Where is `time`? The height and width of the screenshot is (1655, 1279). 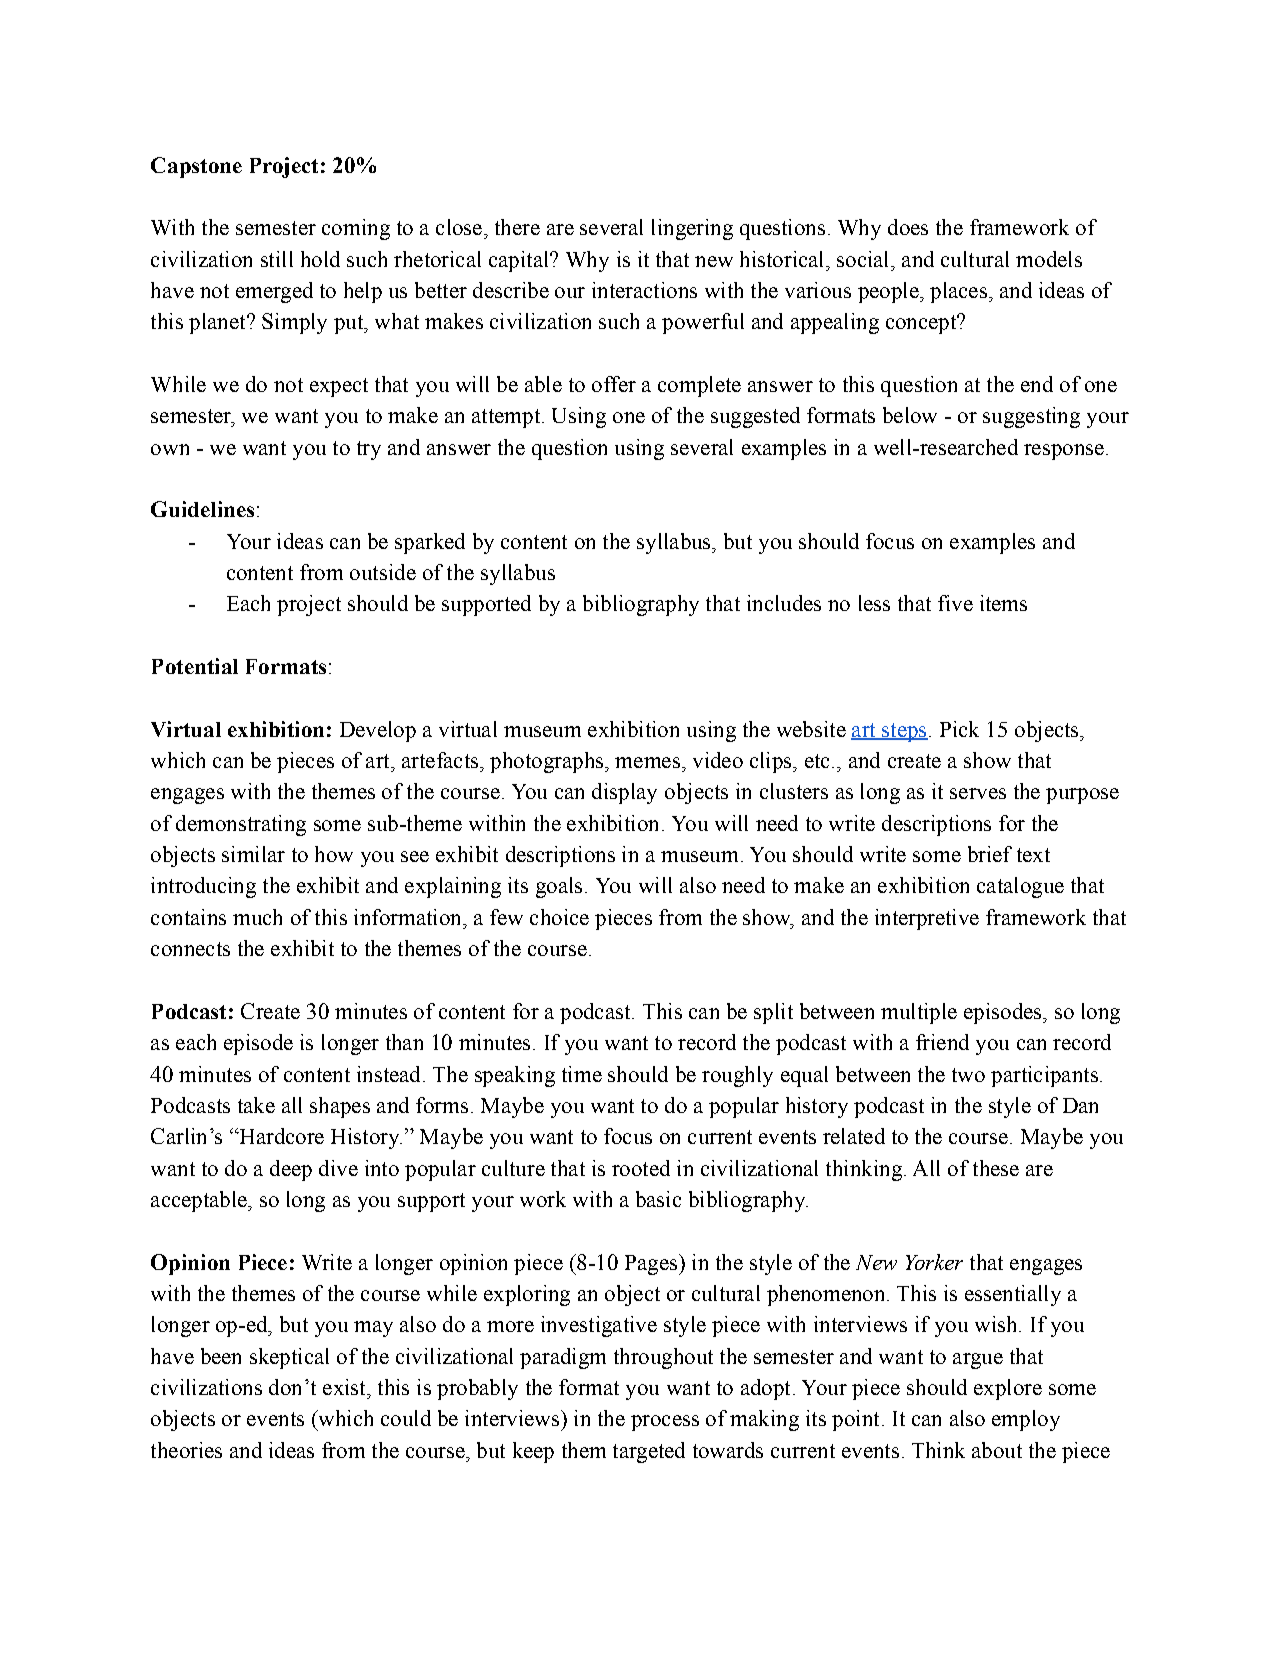
time is located at coordinates (582, 1074).
